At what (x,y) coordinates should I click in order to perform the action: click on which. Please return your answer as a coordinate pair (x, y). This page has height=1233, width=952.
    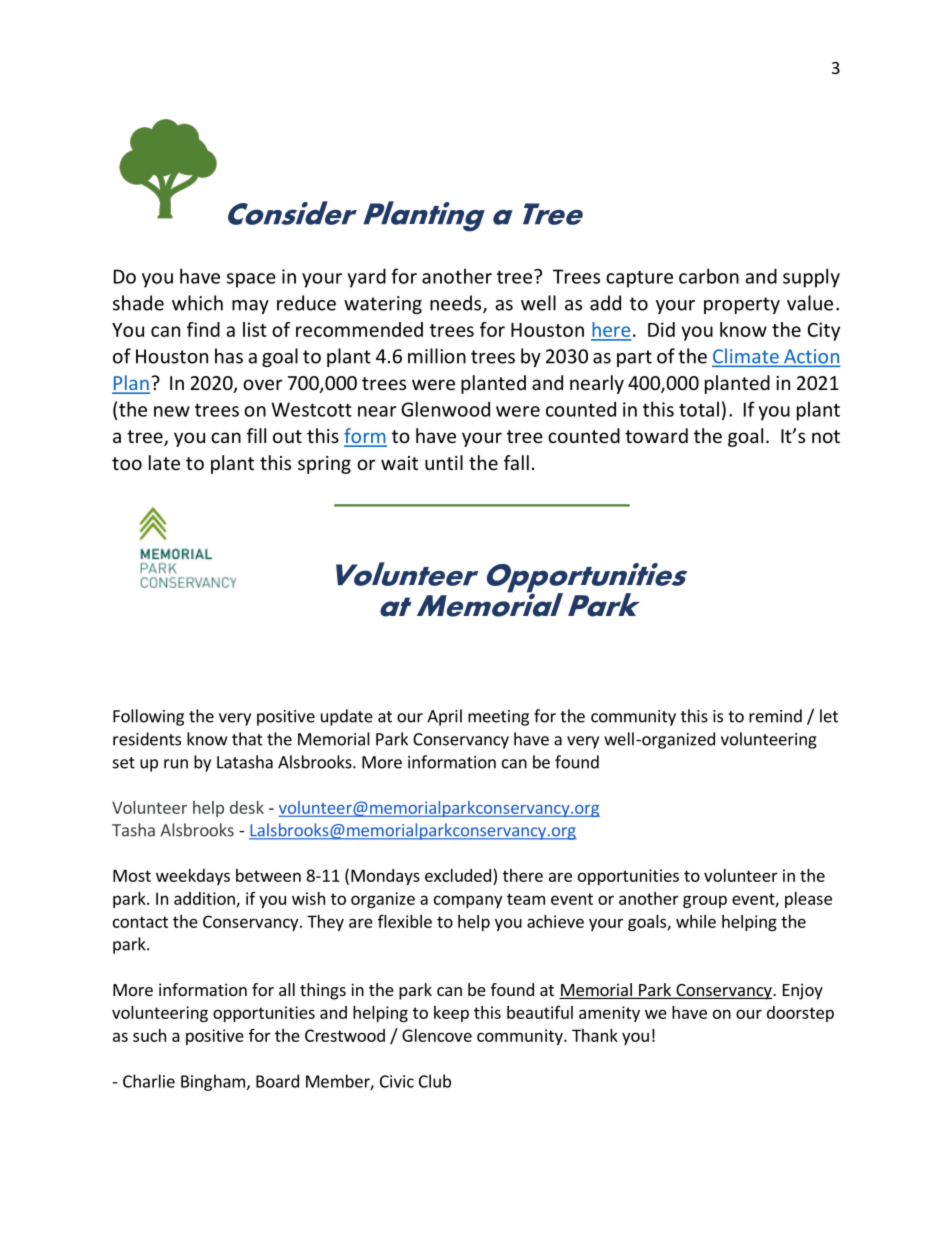
    Looking at the image, I should click on (197, 303).
